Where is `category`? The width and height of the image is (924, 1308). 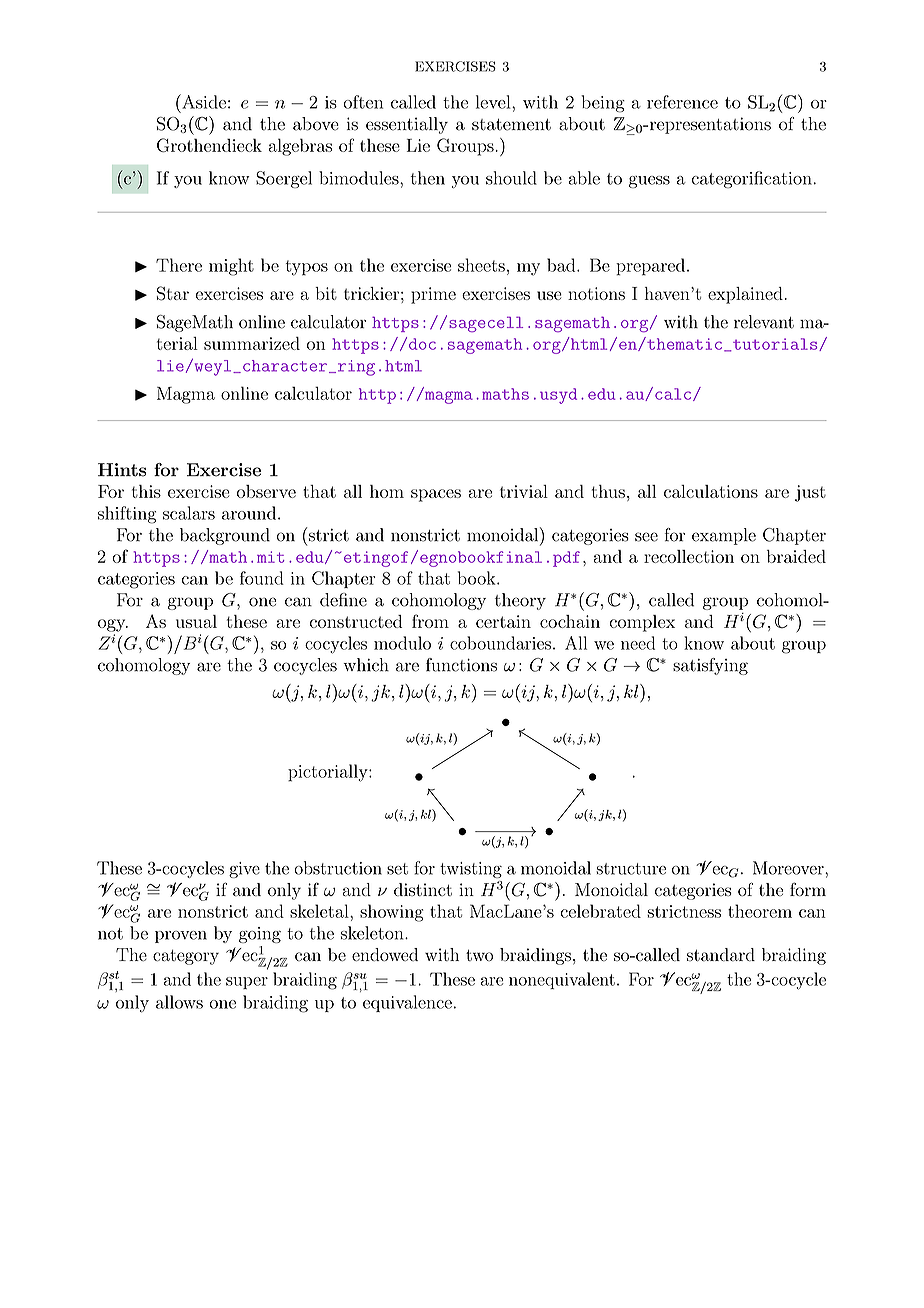 category is located at coordinates (186, 957).
